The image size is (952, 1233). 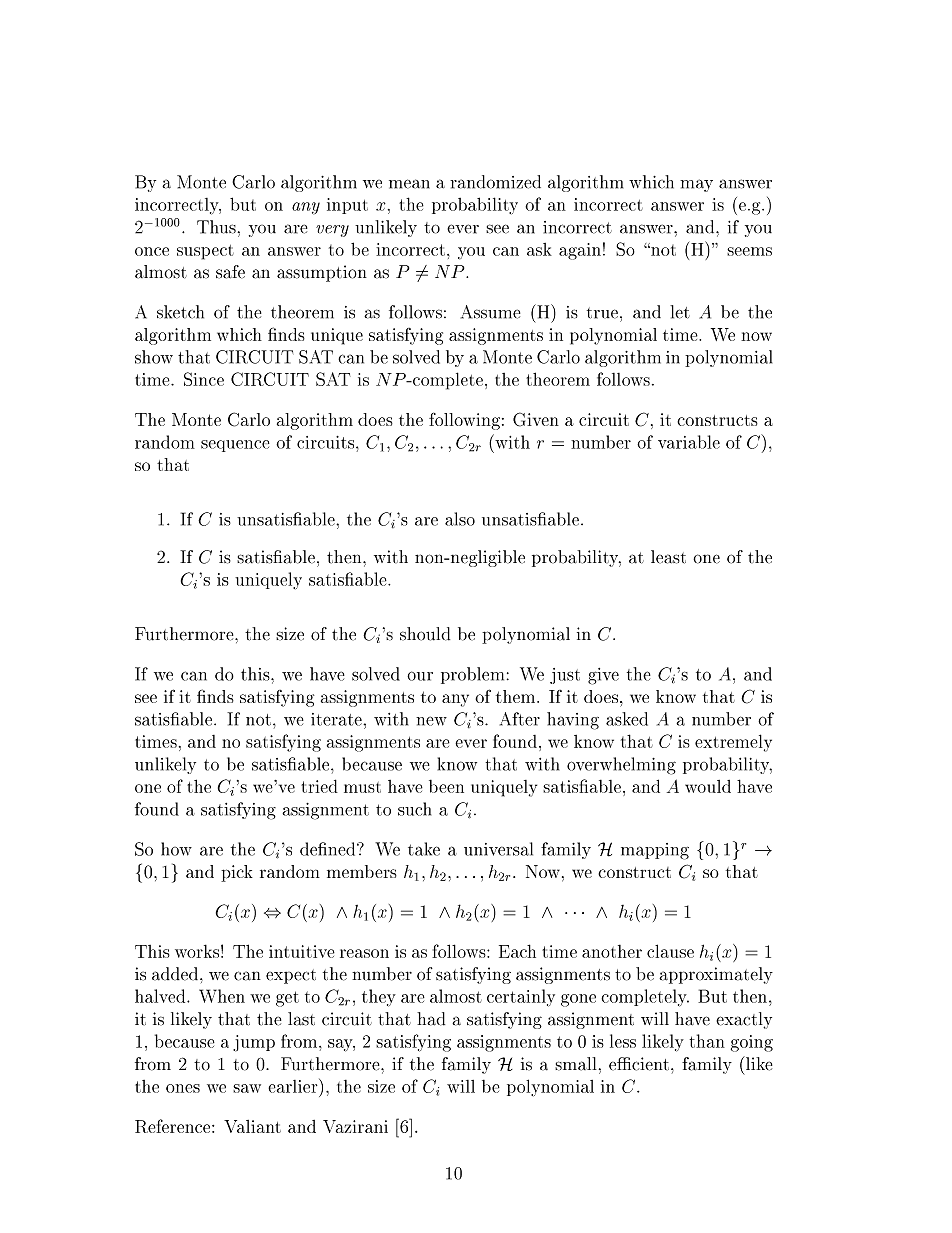 I want to click on take, so click(x=424, y=849).
